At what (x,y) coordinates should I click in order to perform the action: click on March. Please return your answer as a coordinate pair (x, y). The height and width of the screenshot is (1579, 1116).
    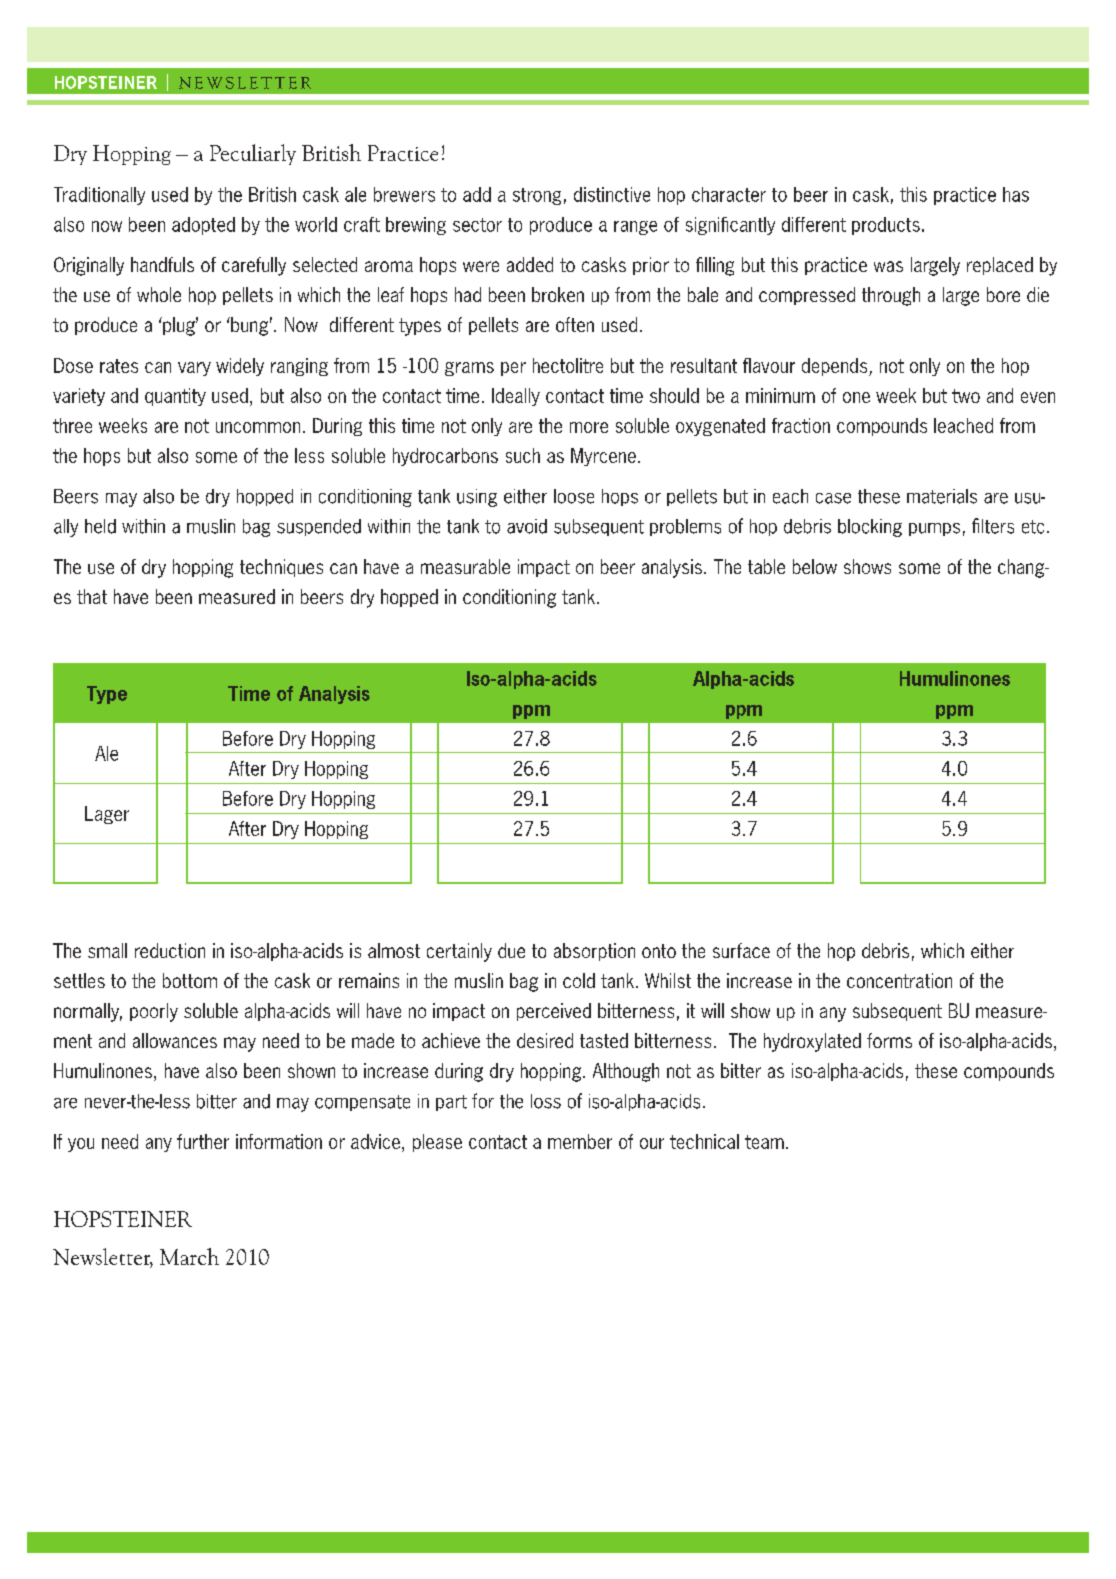
    Looking at the image, I should click on (189, 1256).
